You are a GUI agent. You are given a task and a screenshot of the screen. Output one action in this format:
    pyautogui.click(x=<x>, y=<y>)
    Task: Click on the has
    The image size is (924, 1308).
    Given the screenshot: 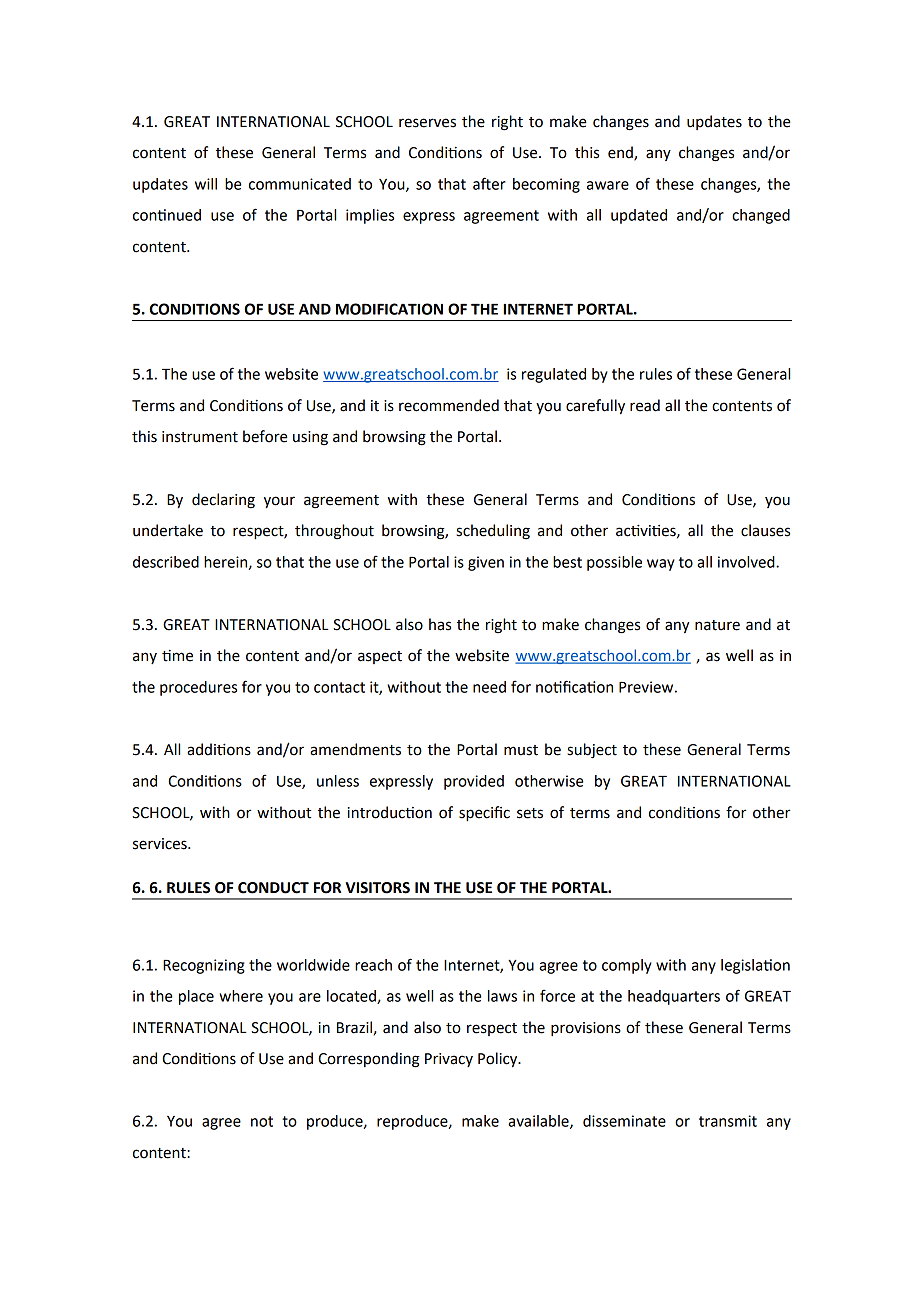 What is the action you would take?
    pyautogui.click(x=440, y=624)
